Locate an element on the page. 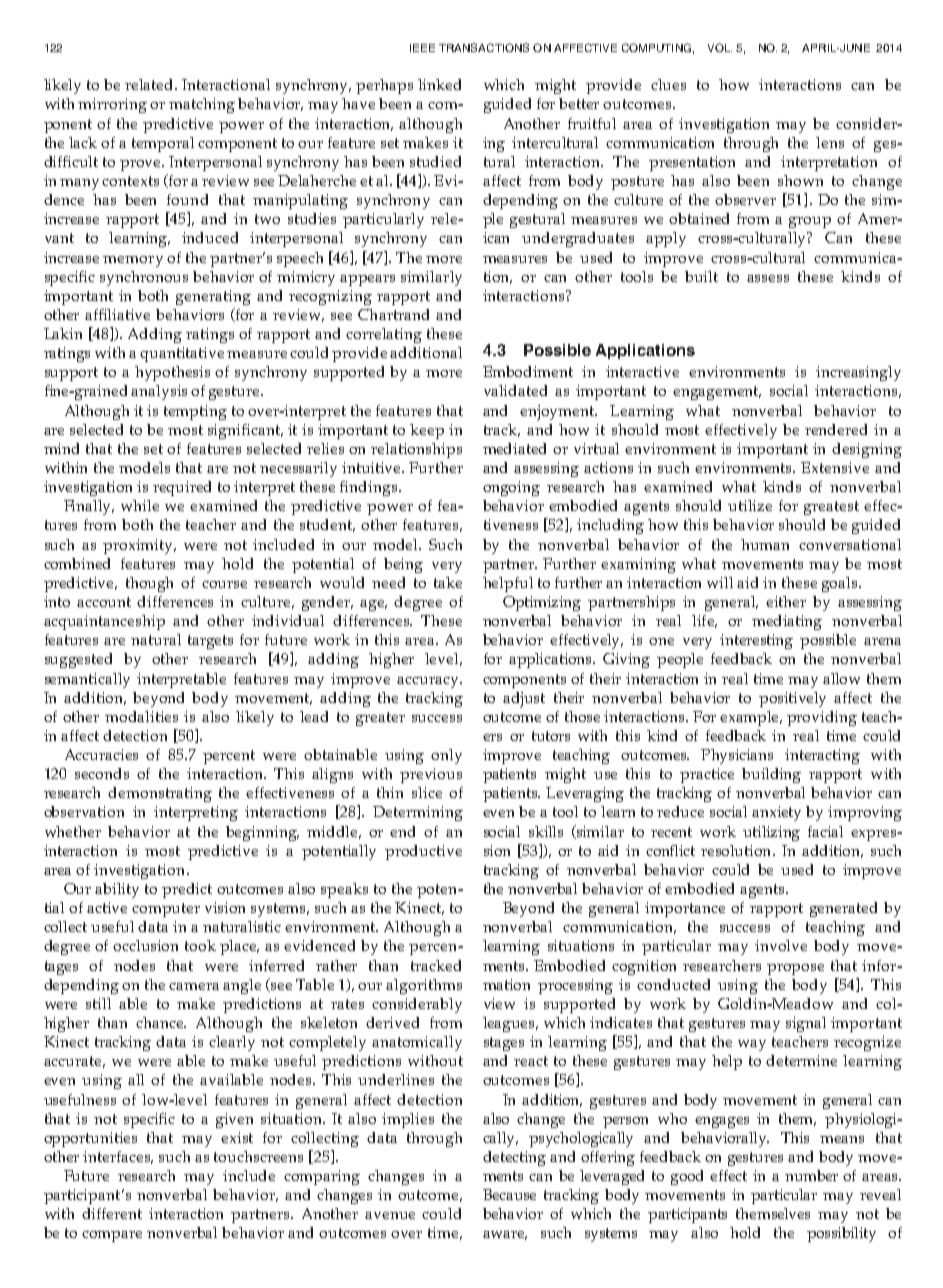 Image resolution: width=943 pixels, height=1288 pixels. different is located at coordinates (112, 1213).
